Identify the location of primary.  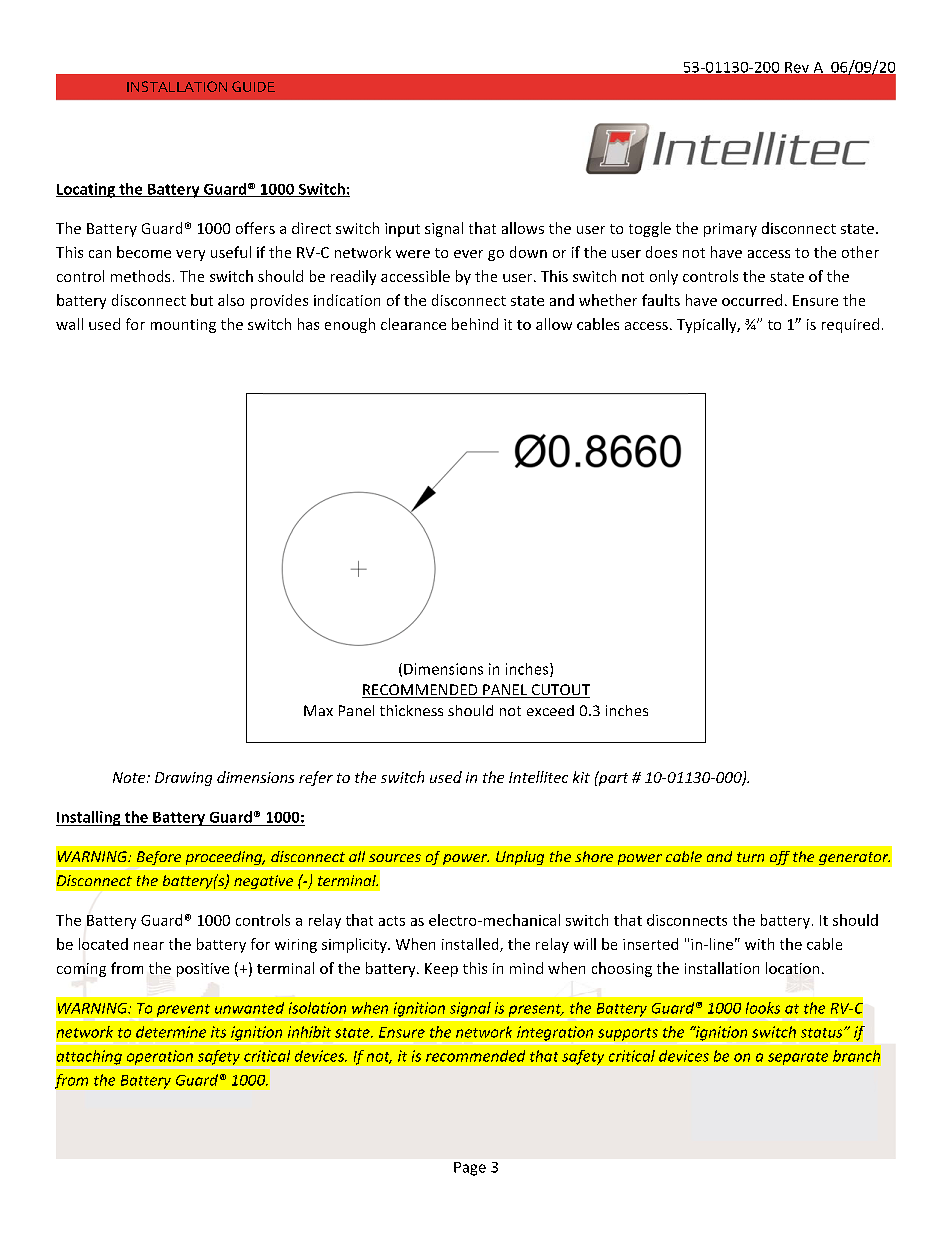
(730, 230).
